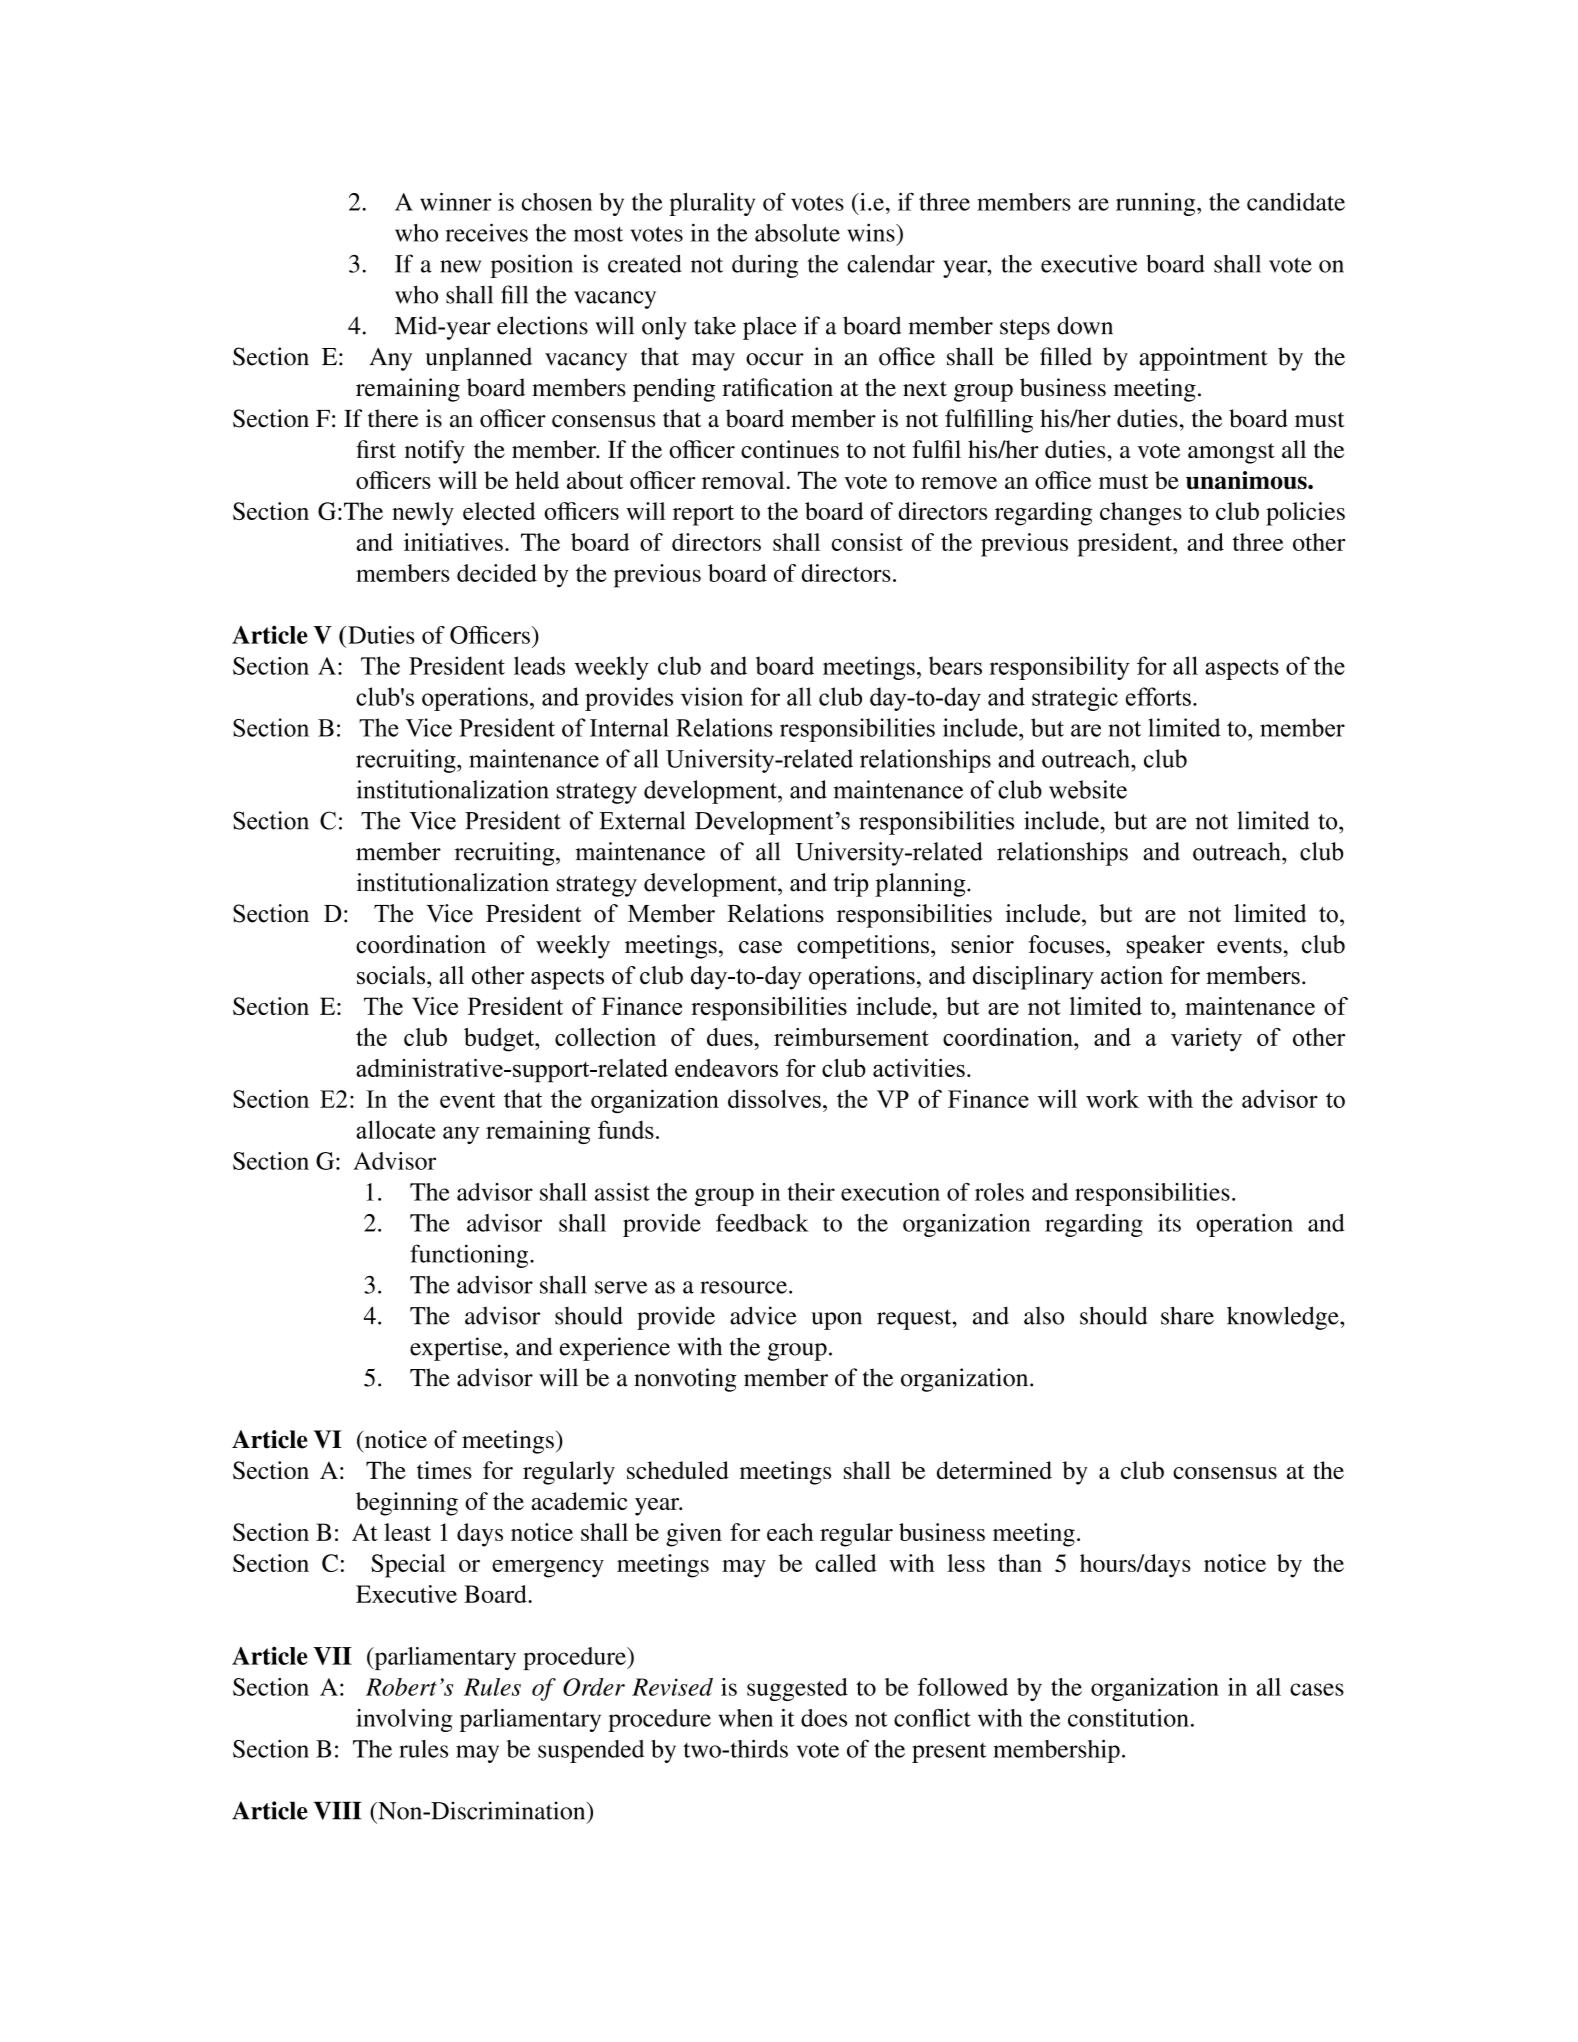  I want to click on running, so click(1157, 204).
